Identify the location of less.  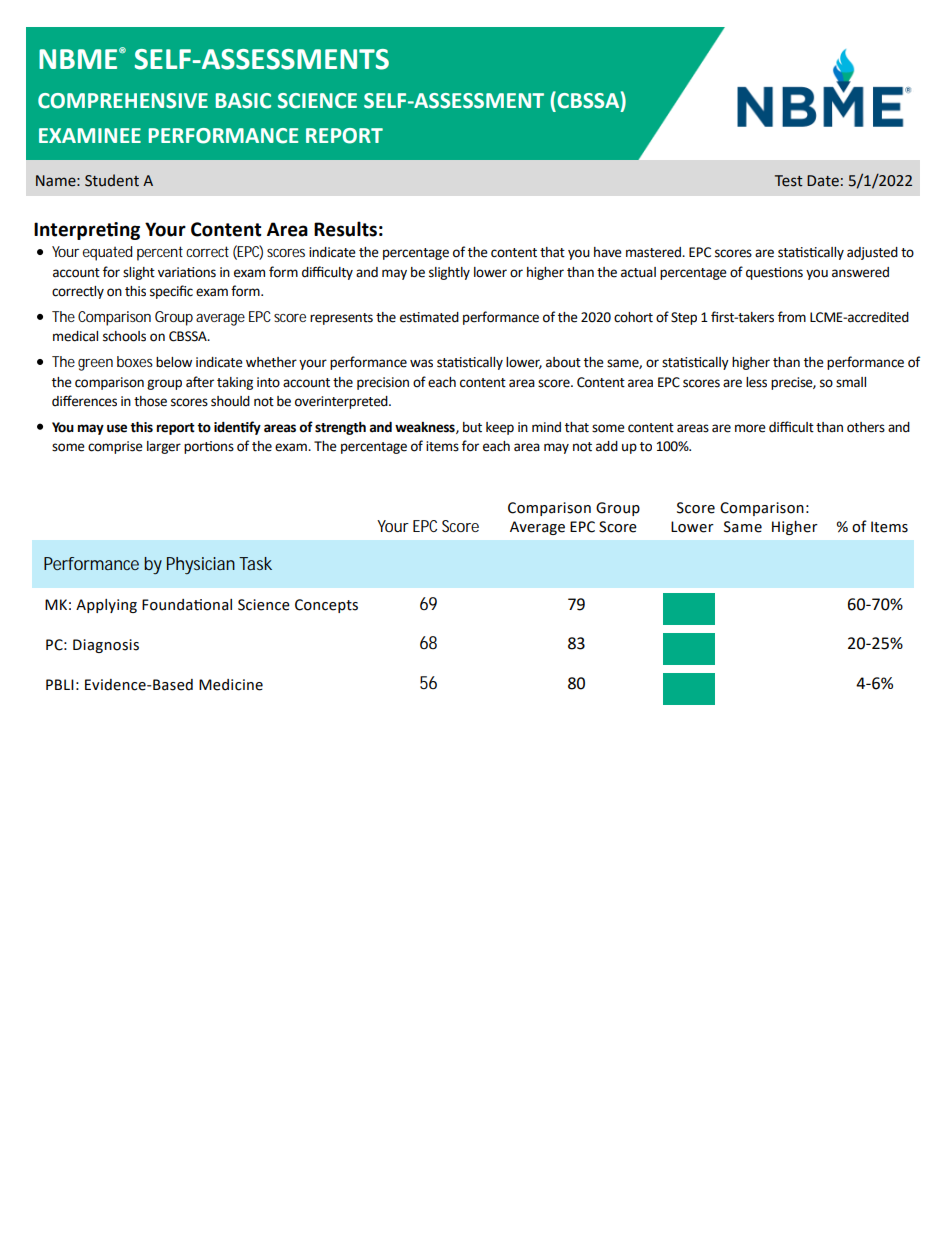
(756, 382).
